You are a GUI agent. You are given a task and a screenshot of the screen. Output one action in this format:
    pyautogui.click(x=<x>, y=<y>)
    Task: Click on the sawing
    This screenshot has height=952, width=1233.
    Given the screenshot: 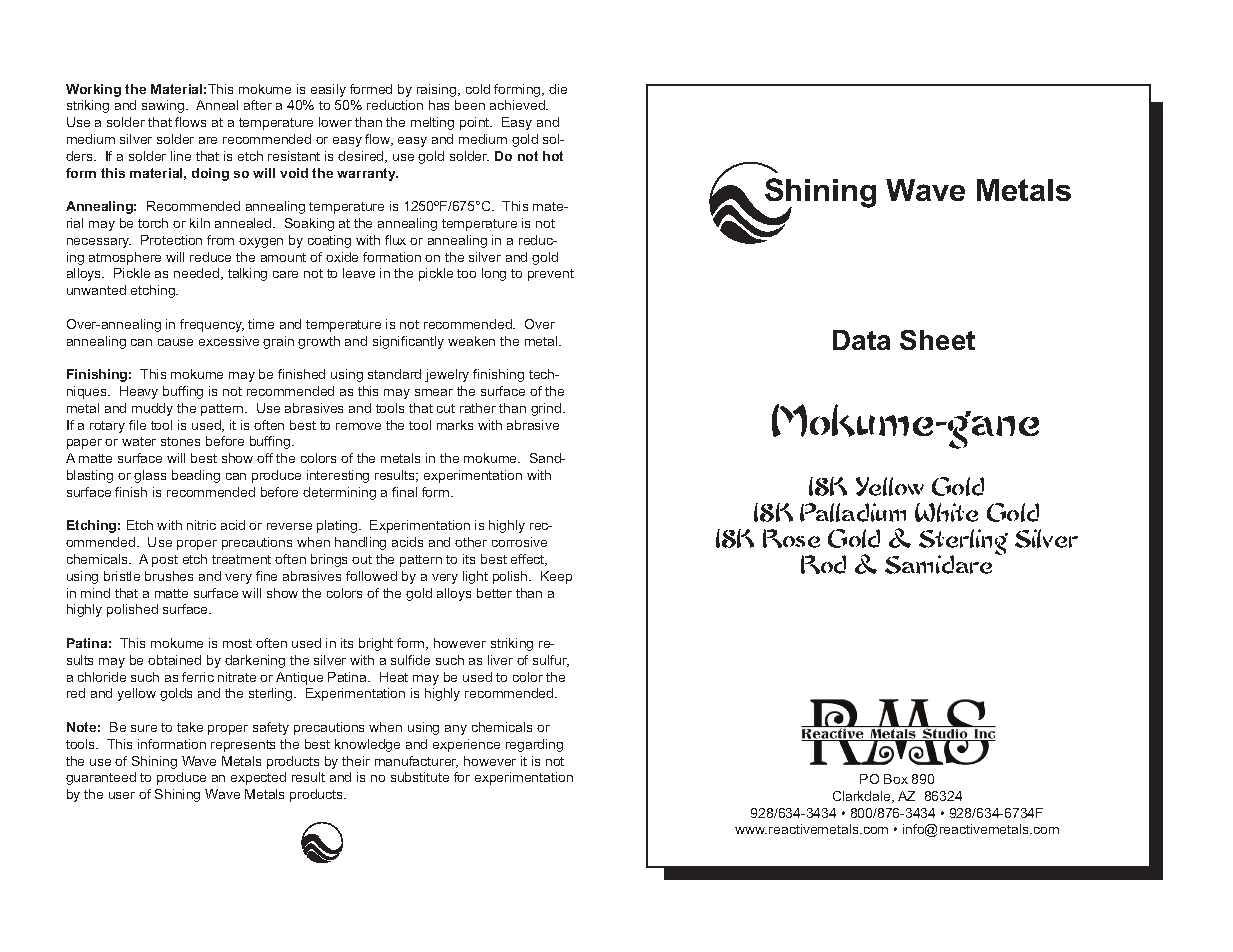 What is the action you would take?
    pyautogui.click(x=164, y=106)
